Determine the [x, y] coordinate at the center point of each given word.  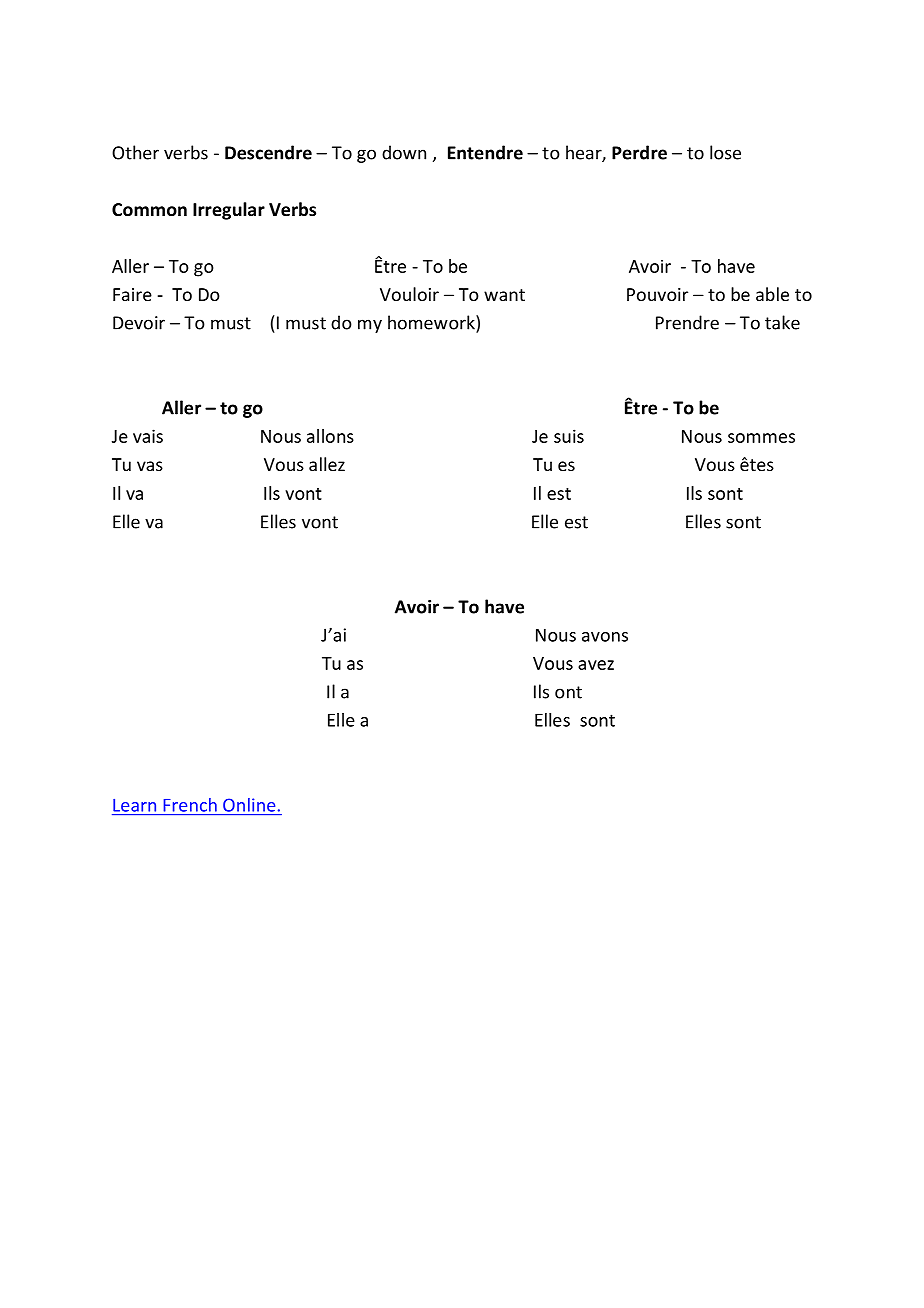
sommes [761, 438]
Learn [134, 805]
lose [725, 152]
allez [327, 464]
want [504, 295]
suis [569, 436]
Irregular [229, 211]
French [190, 805]
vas [150, 466]
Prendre [687, 322]
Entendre [485, 152]
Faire [132, 294]
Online [249, 805]
